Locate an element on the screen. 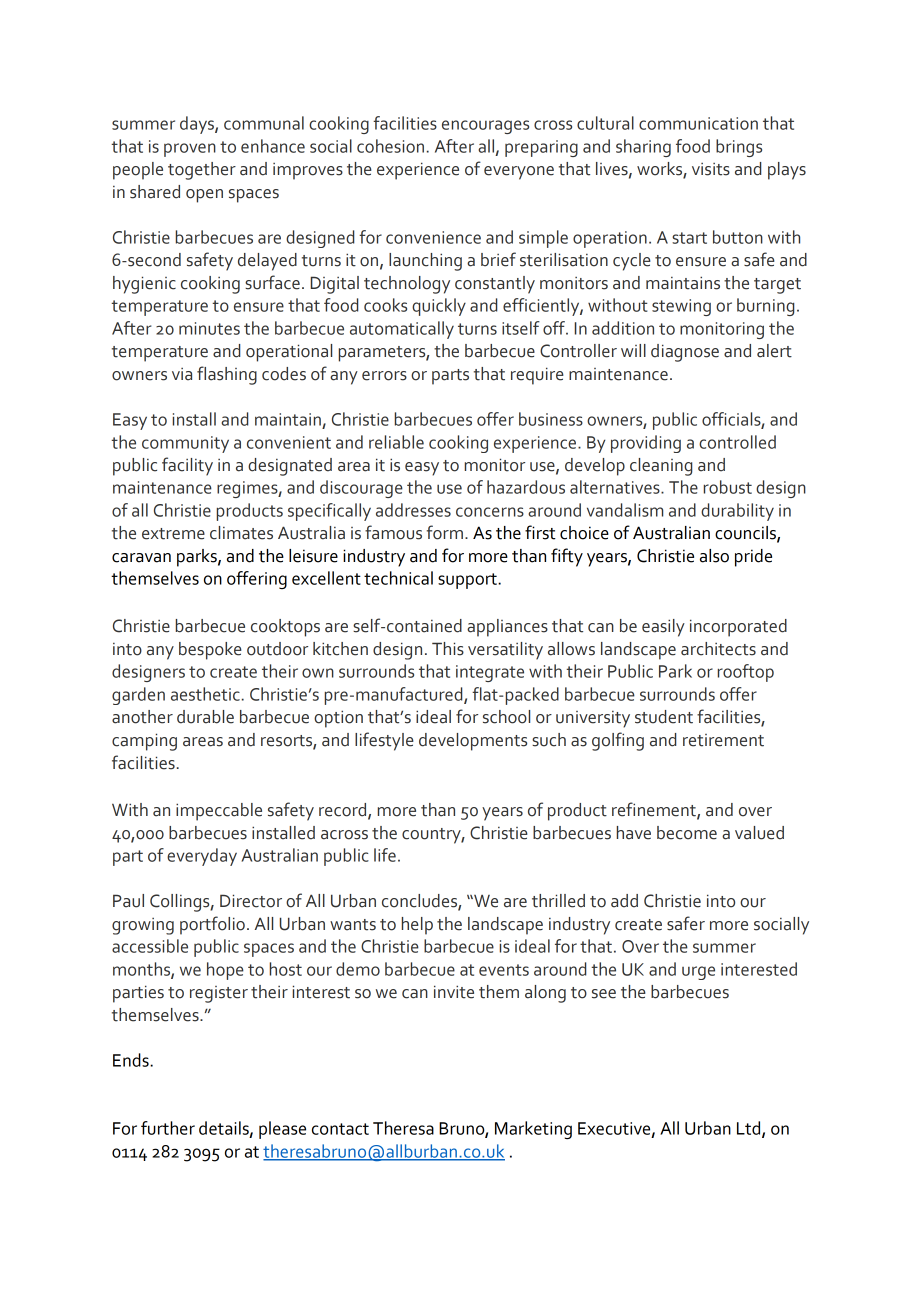 Image resolution: width=924 pixels, height=1308 pixels. school is located at coordinates (506, 717).
